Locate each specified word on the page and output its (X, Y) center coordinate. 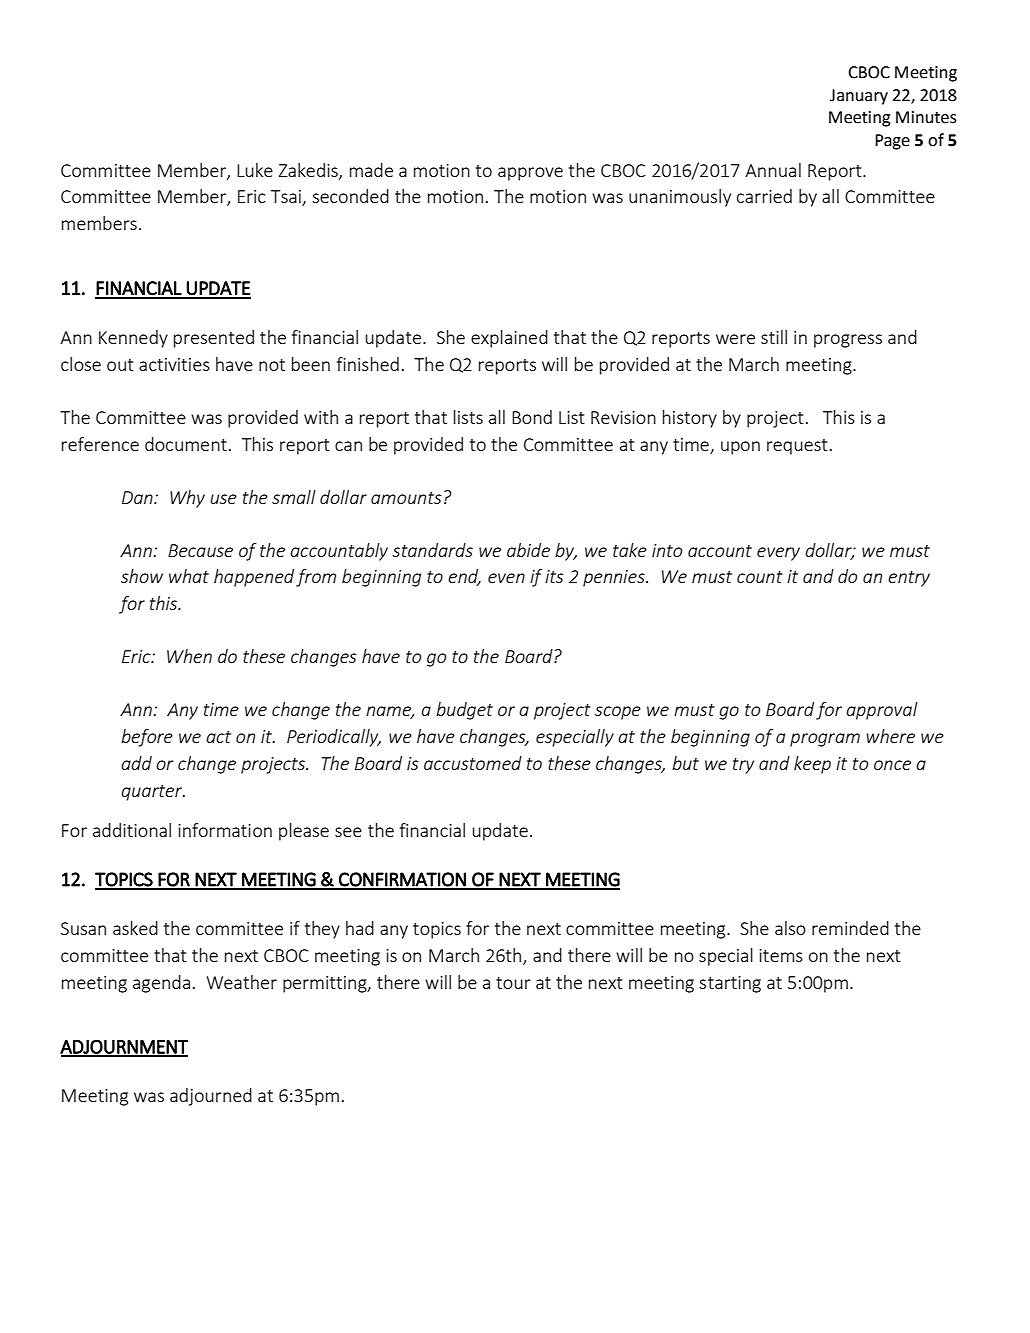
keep (812, 765)
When (189, 656)
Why (187, 499)
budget (464, 711)
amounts (406, 498)
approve (530, 174)
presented (214, 339)
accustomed (473, 763)
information (225, 830)
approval (882, 711)
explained (509, 339)
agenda (161, 984)
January (859, 97)
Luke (255, 170)
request (797, 447)
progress (848, 341)
